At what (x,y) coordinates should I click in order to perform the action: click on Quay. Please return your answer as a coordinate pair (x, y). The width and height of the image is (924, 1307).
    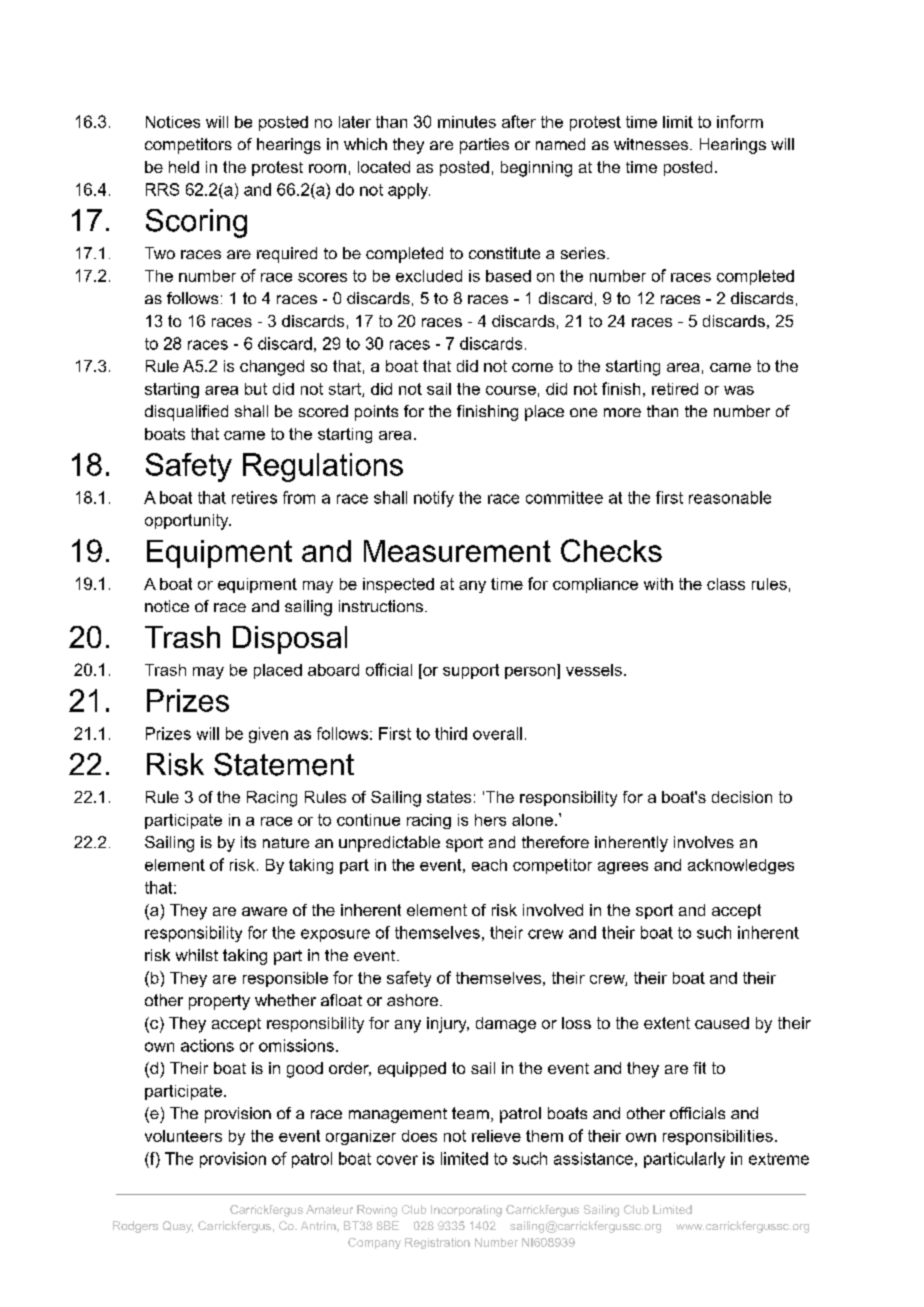
    Looking at the image, I should click on (178, 1227).
